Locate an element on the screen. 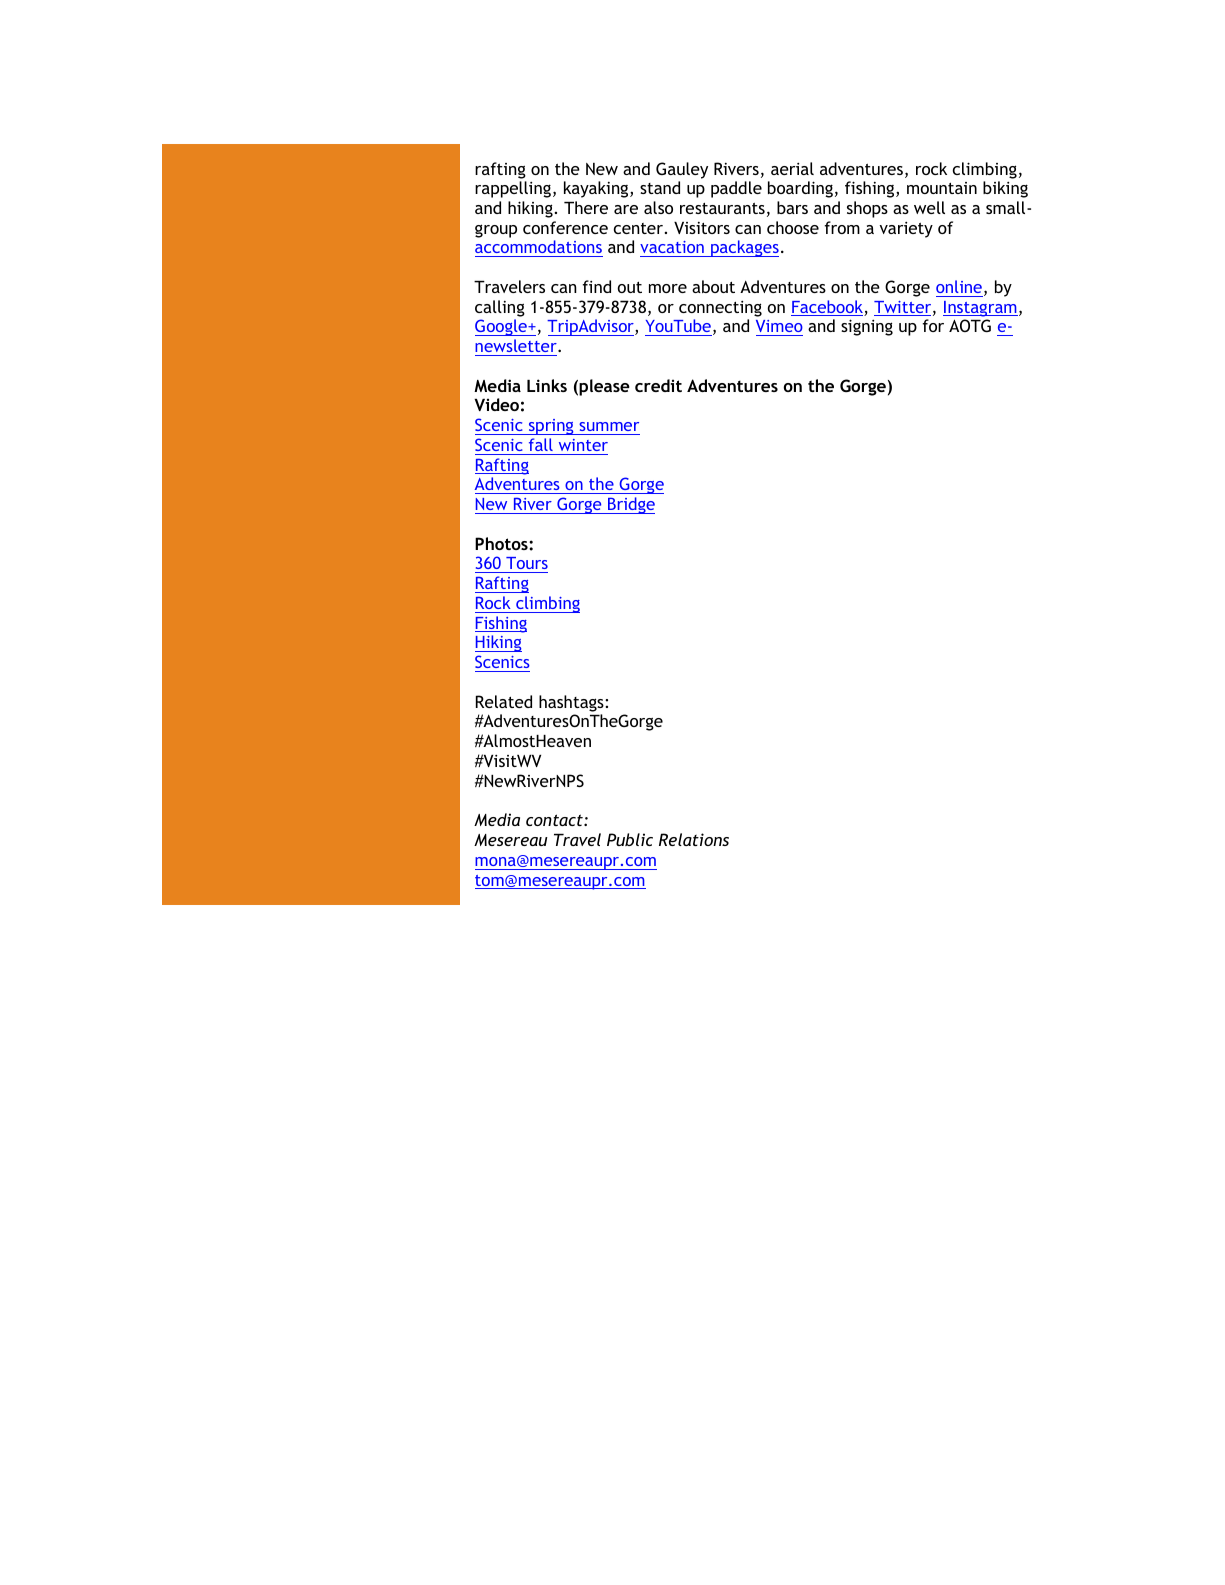  hashtags is located at coordinates (572, 703).
